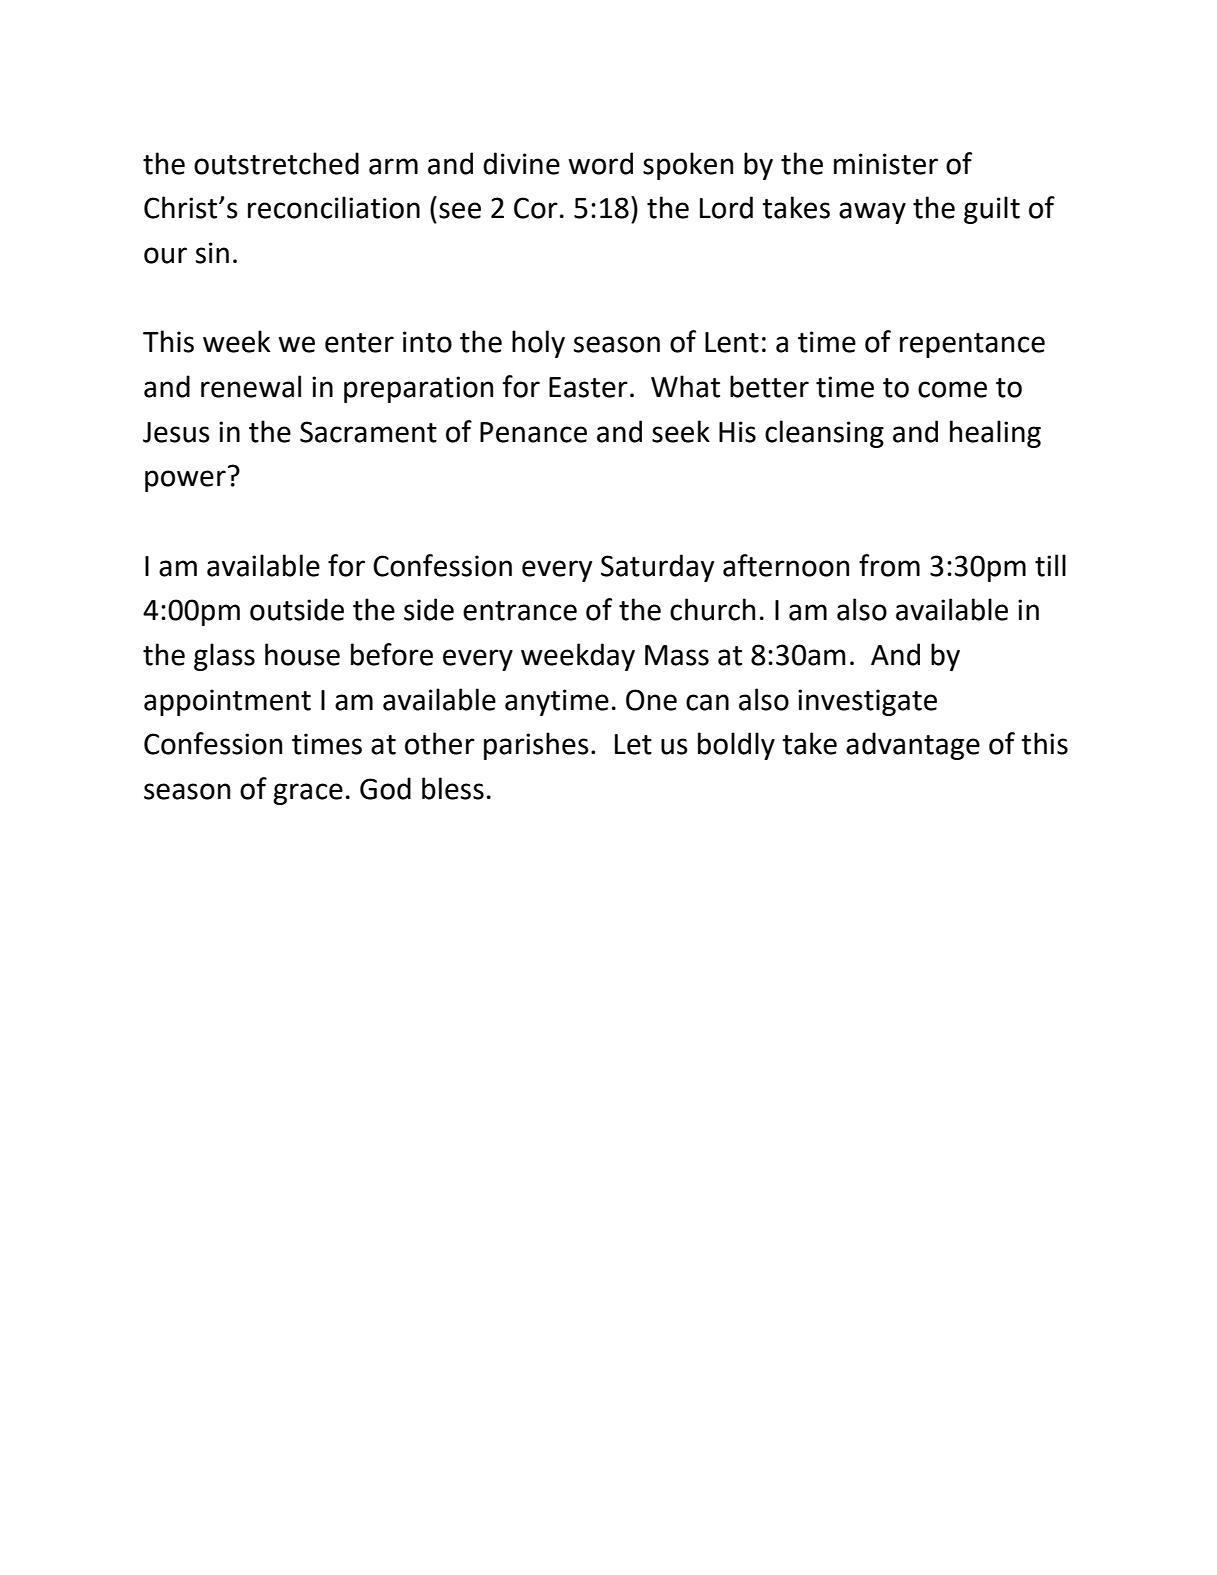 Image resolution: width=1217 pixels, height=1575 pixels. I want to click on advantage, so click(913, 746).
